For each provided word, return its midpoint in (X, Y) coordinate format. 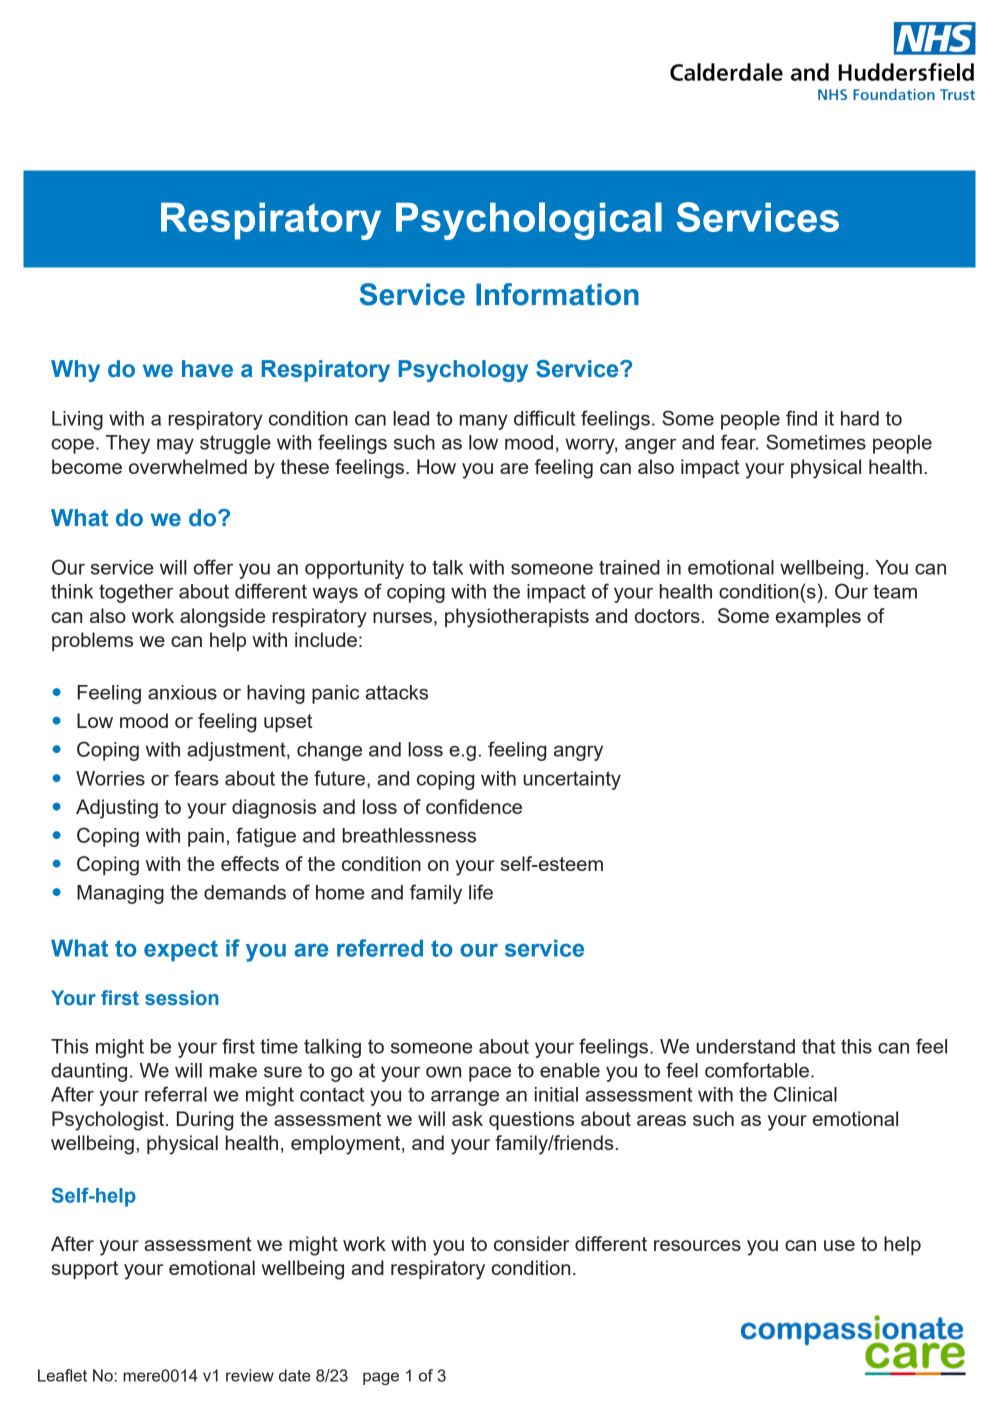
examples (818, 617)
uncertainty (572, 780)
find (801, 418)
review (250, 1375)
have (207, 369)
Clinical (805, 1094)
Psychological (529, 221)
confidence (474, 806)
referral (176, 1094)
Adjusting (117, 809)
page (381, 1378)
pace (490, 1074)
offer (213, 567)
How (436, 466)
